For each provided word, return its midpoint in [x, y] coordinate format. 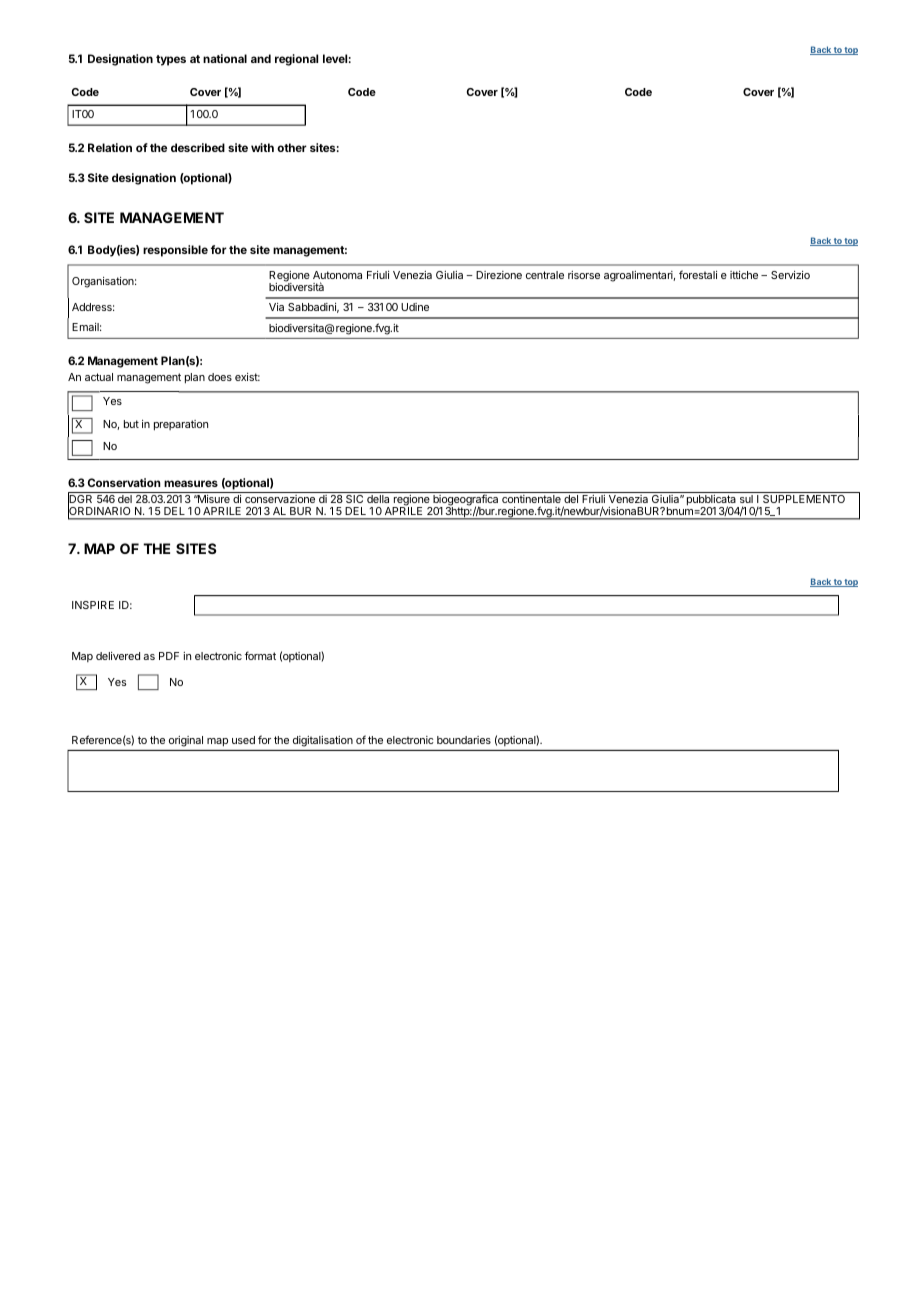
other [292, 147]
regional [296, 60]
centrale [545, 275]
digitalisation [323, 741]
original [186, 741]
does [220, 377]
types [171, 60]
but [131, 424]
